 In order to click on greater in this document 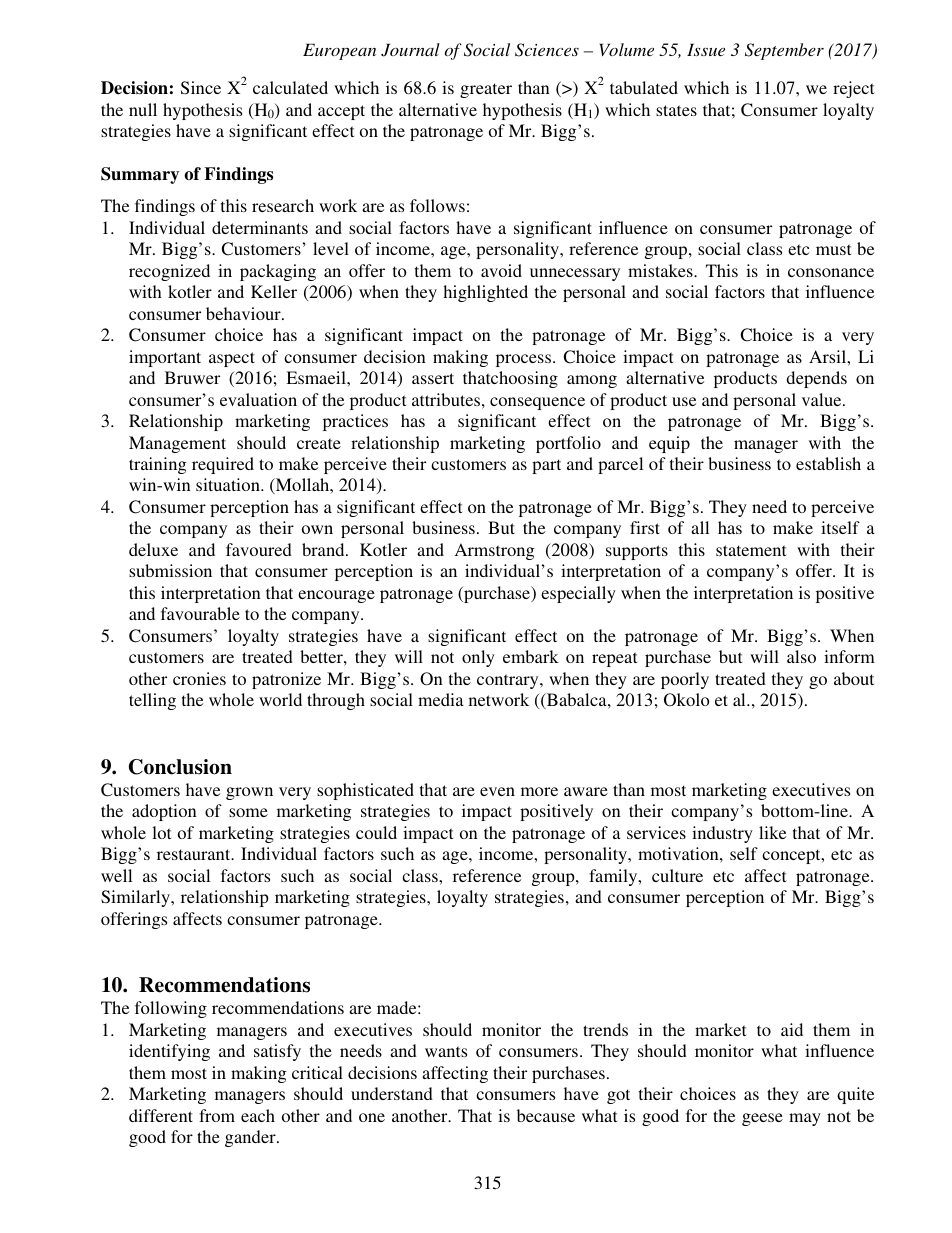, I will do `click(486, 90)`.
